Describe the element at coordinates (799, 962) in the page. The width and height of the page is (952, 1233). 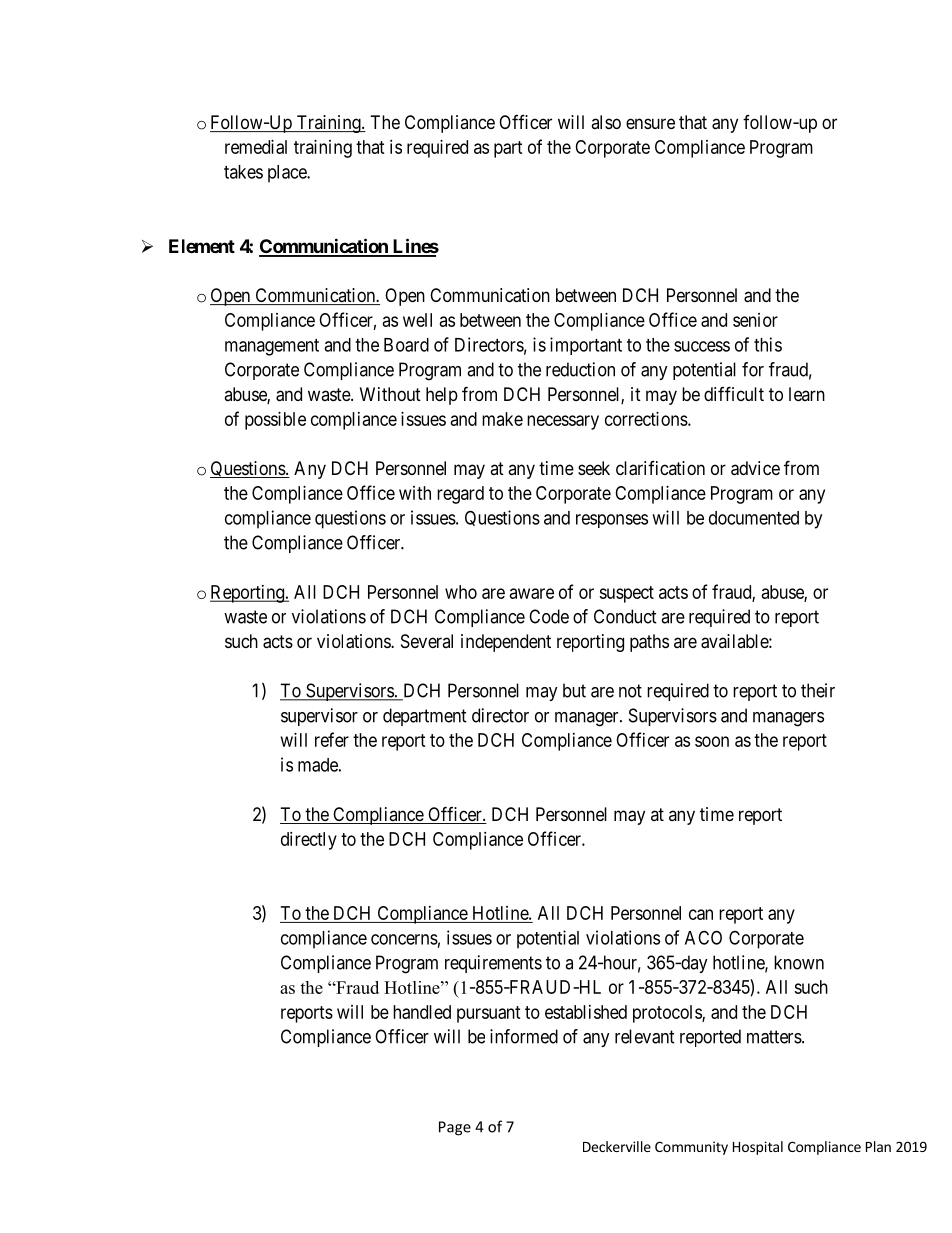
I see `known` at that location.
